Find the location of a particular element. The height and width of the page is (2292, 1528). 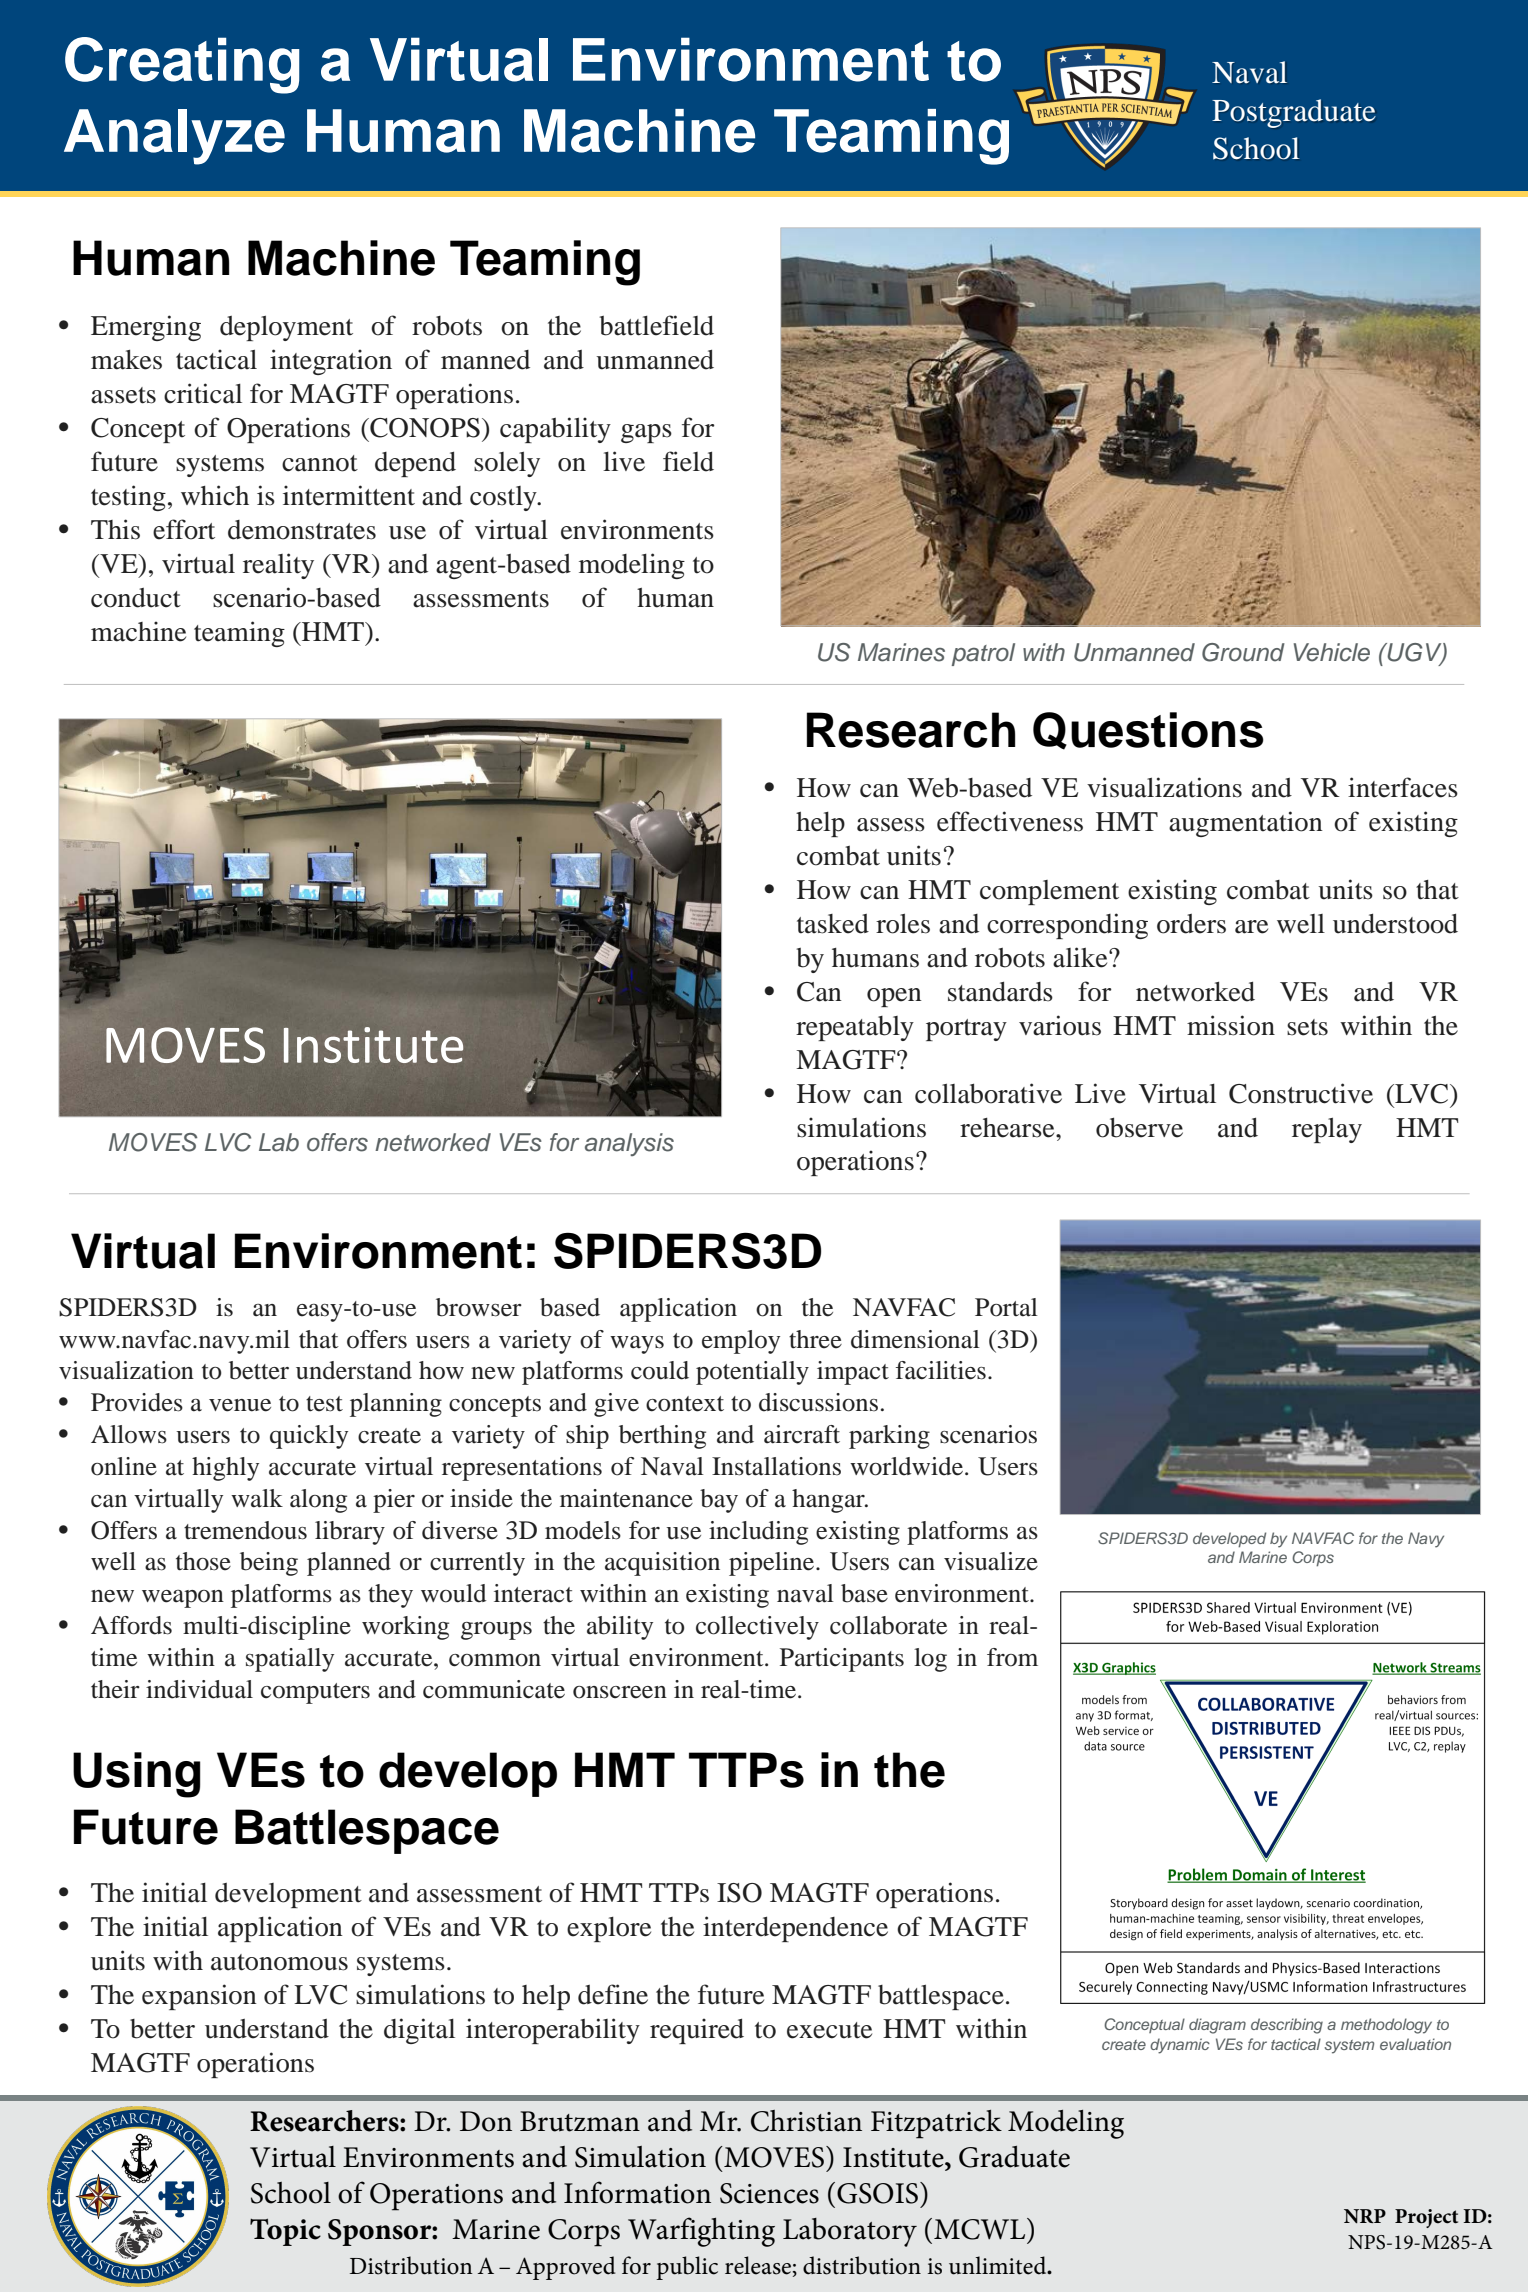

visualize is located at coordinates (991, 1561).
